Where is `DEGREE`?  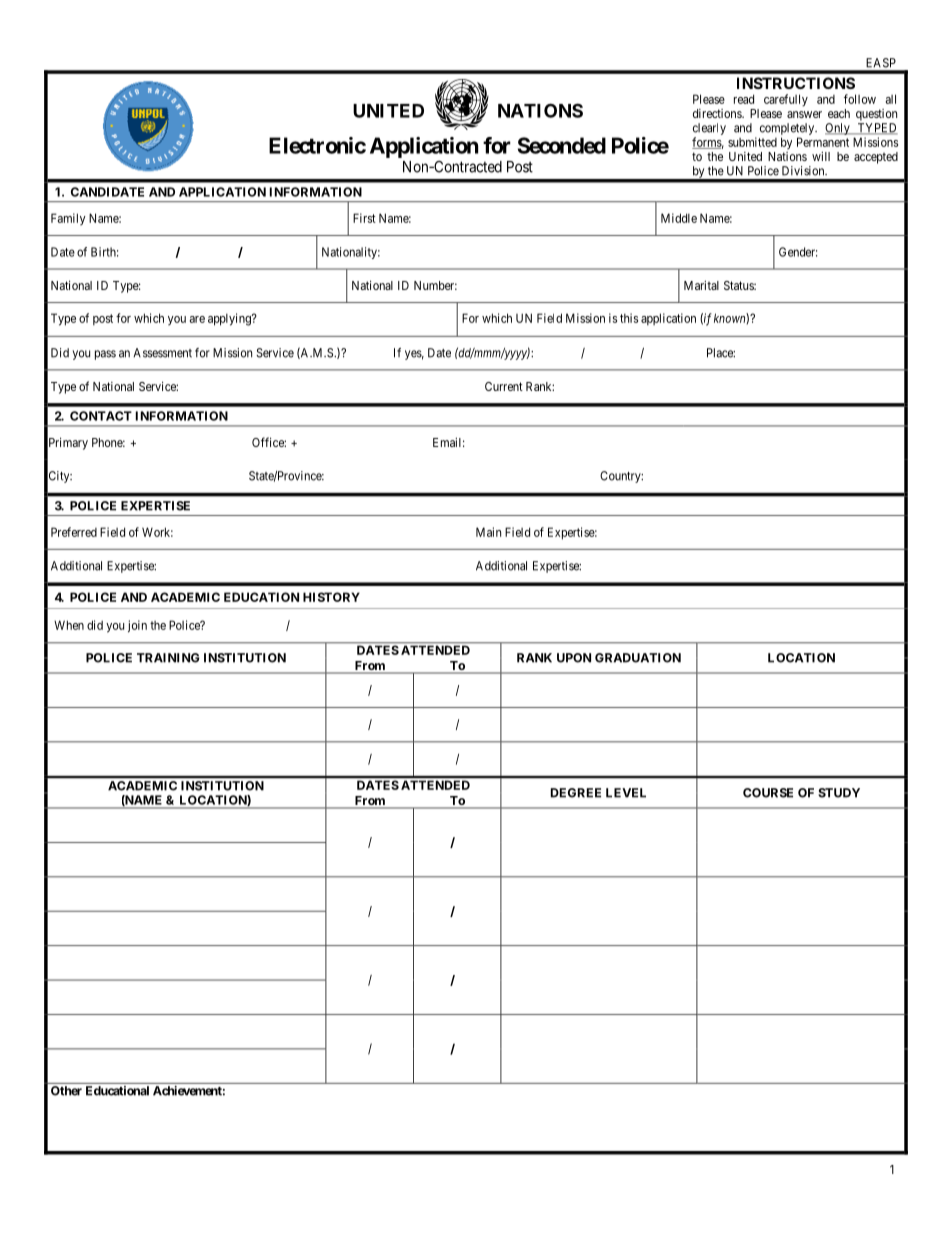 DEGREE is located at coordinates (576, 793).
